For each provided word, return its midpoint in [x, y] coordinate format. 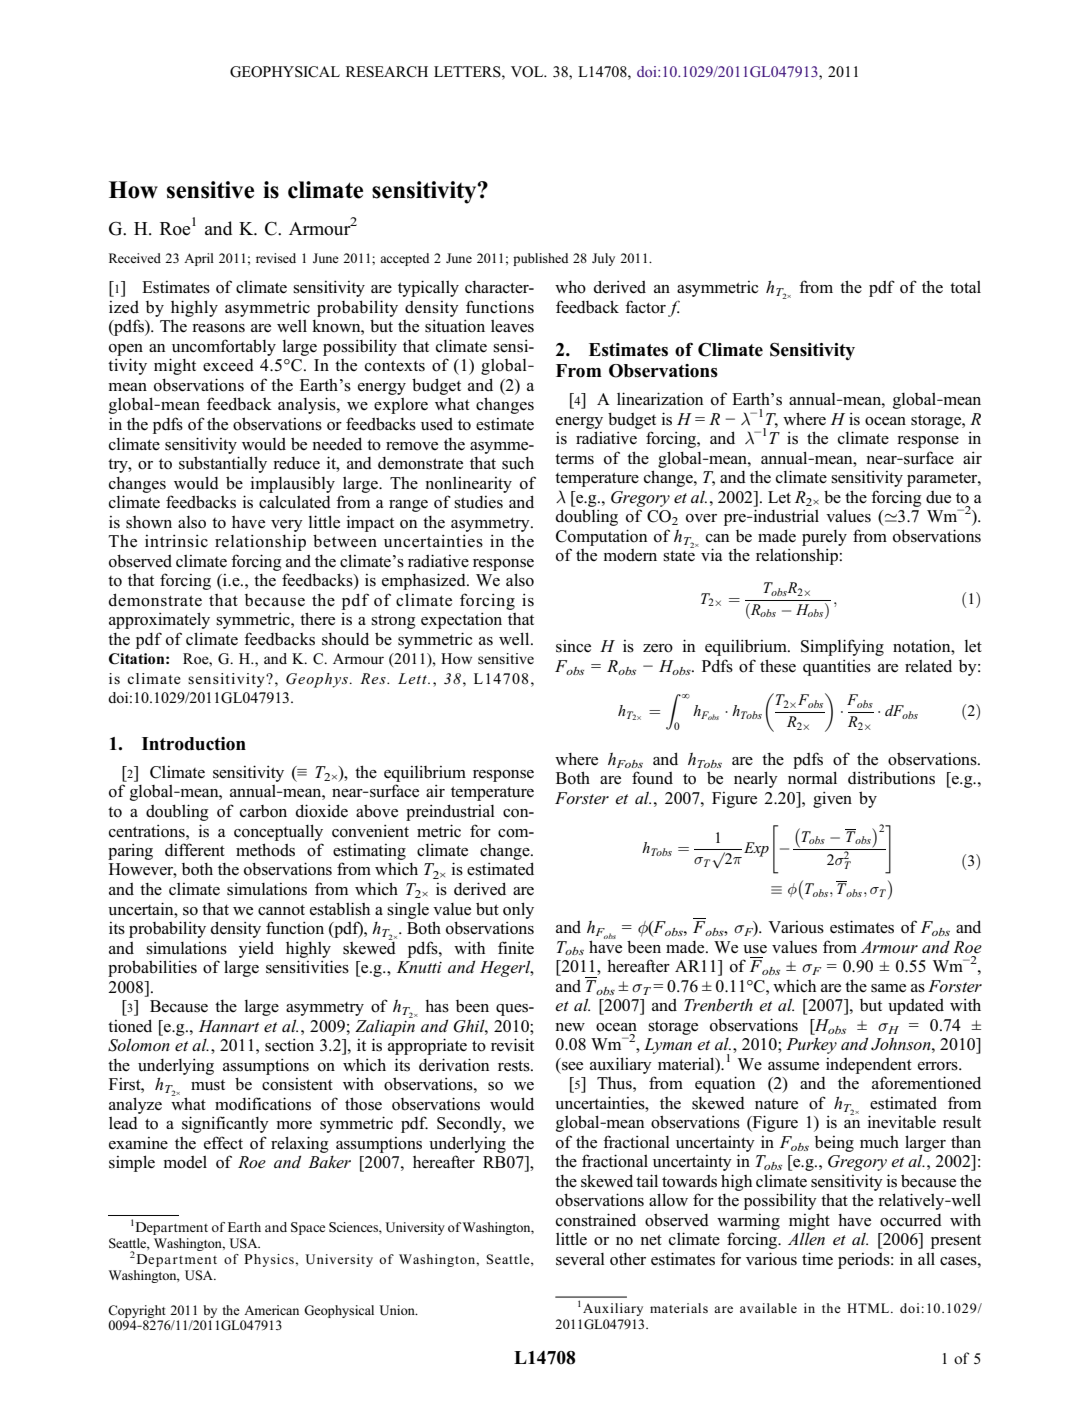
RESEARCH [387, 72]
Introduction [194, 744]
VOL [528, 72]
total [965, 287]
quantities [837, 668]
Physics [269, 1260]
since [573, 646]
